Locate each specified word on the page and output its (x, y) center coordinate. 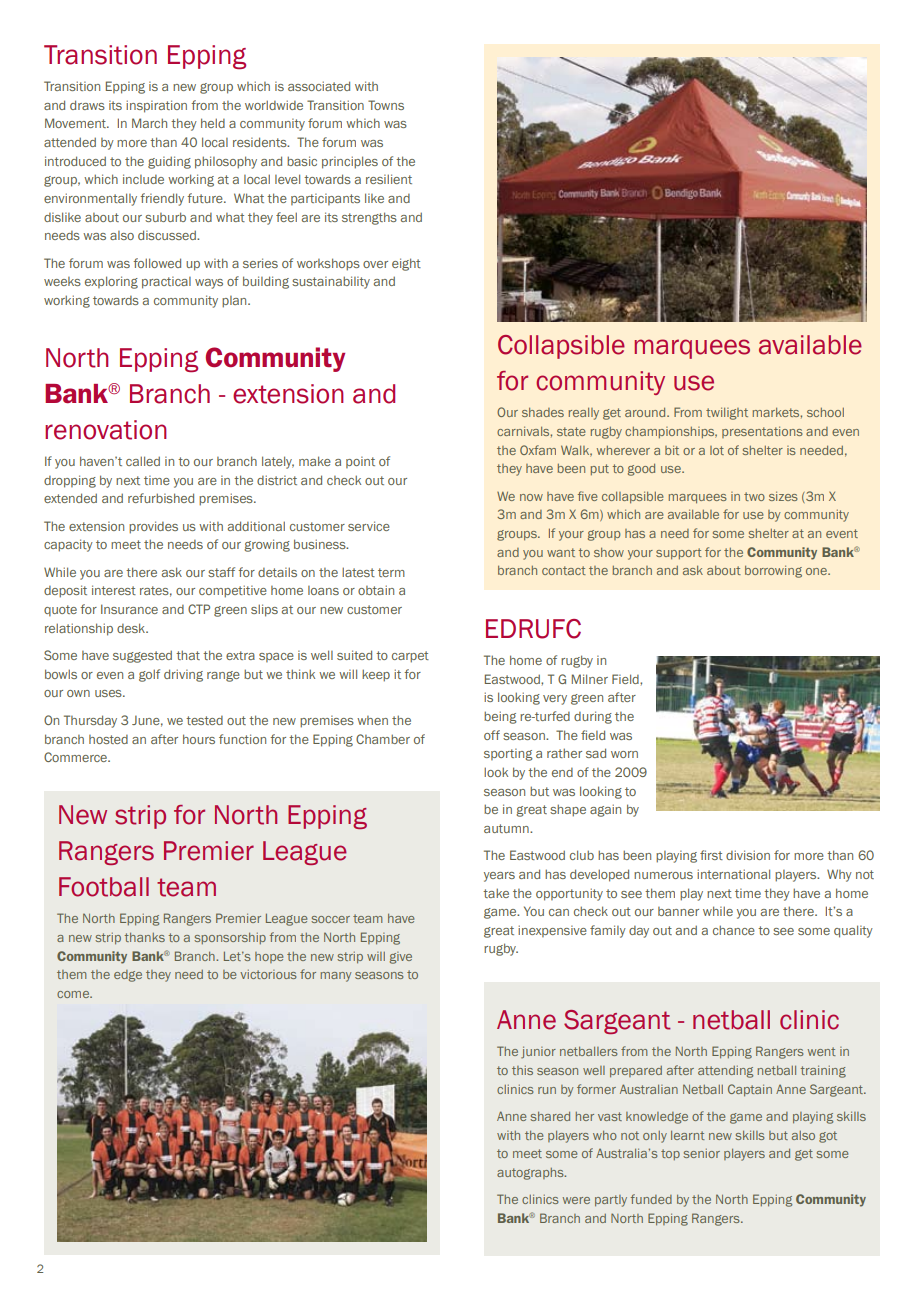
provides (153, 527)
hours (199, 739)
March (149, 123)
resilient (389, 179)
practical (166, 283)
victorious (268, 974)
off (492, 735)
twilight (727, 413)
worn (624, 754)
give (401, 958)
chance (734, 930)
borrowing (773, 571)
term (391, 572)
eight (406, 264)
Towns (386, 105)
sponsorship (230, 938)
